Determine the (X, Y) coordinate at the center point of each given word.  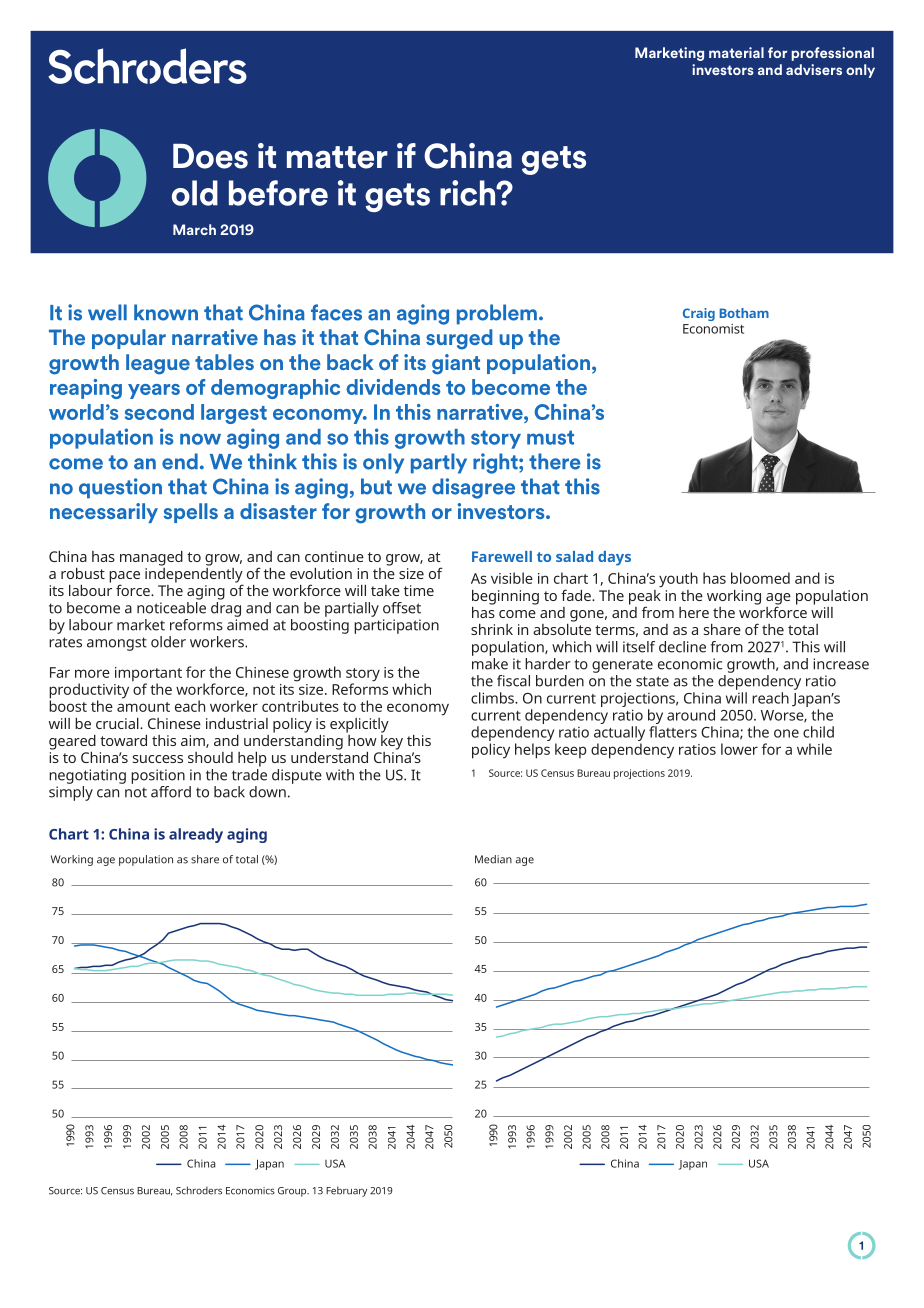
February (346, 1191)
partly (439, 463)
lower (739, 749)
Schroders (199, 1190)
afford (171, 792)
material (736, 52)
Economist (713, 329)
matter (337, 157)
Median (493, 859)
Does (210, 156)
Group (293, 1192)
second (159, 412)
